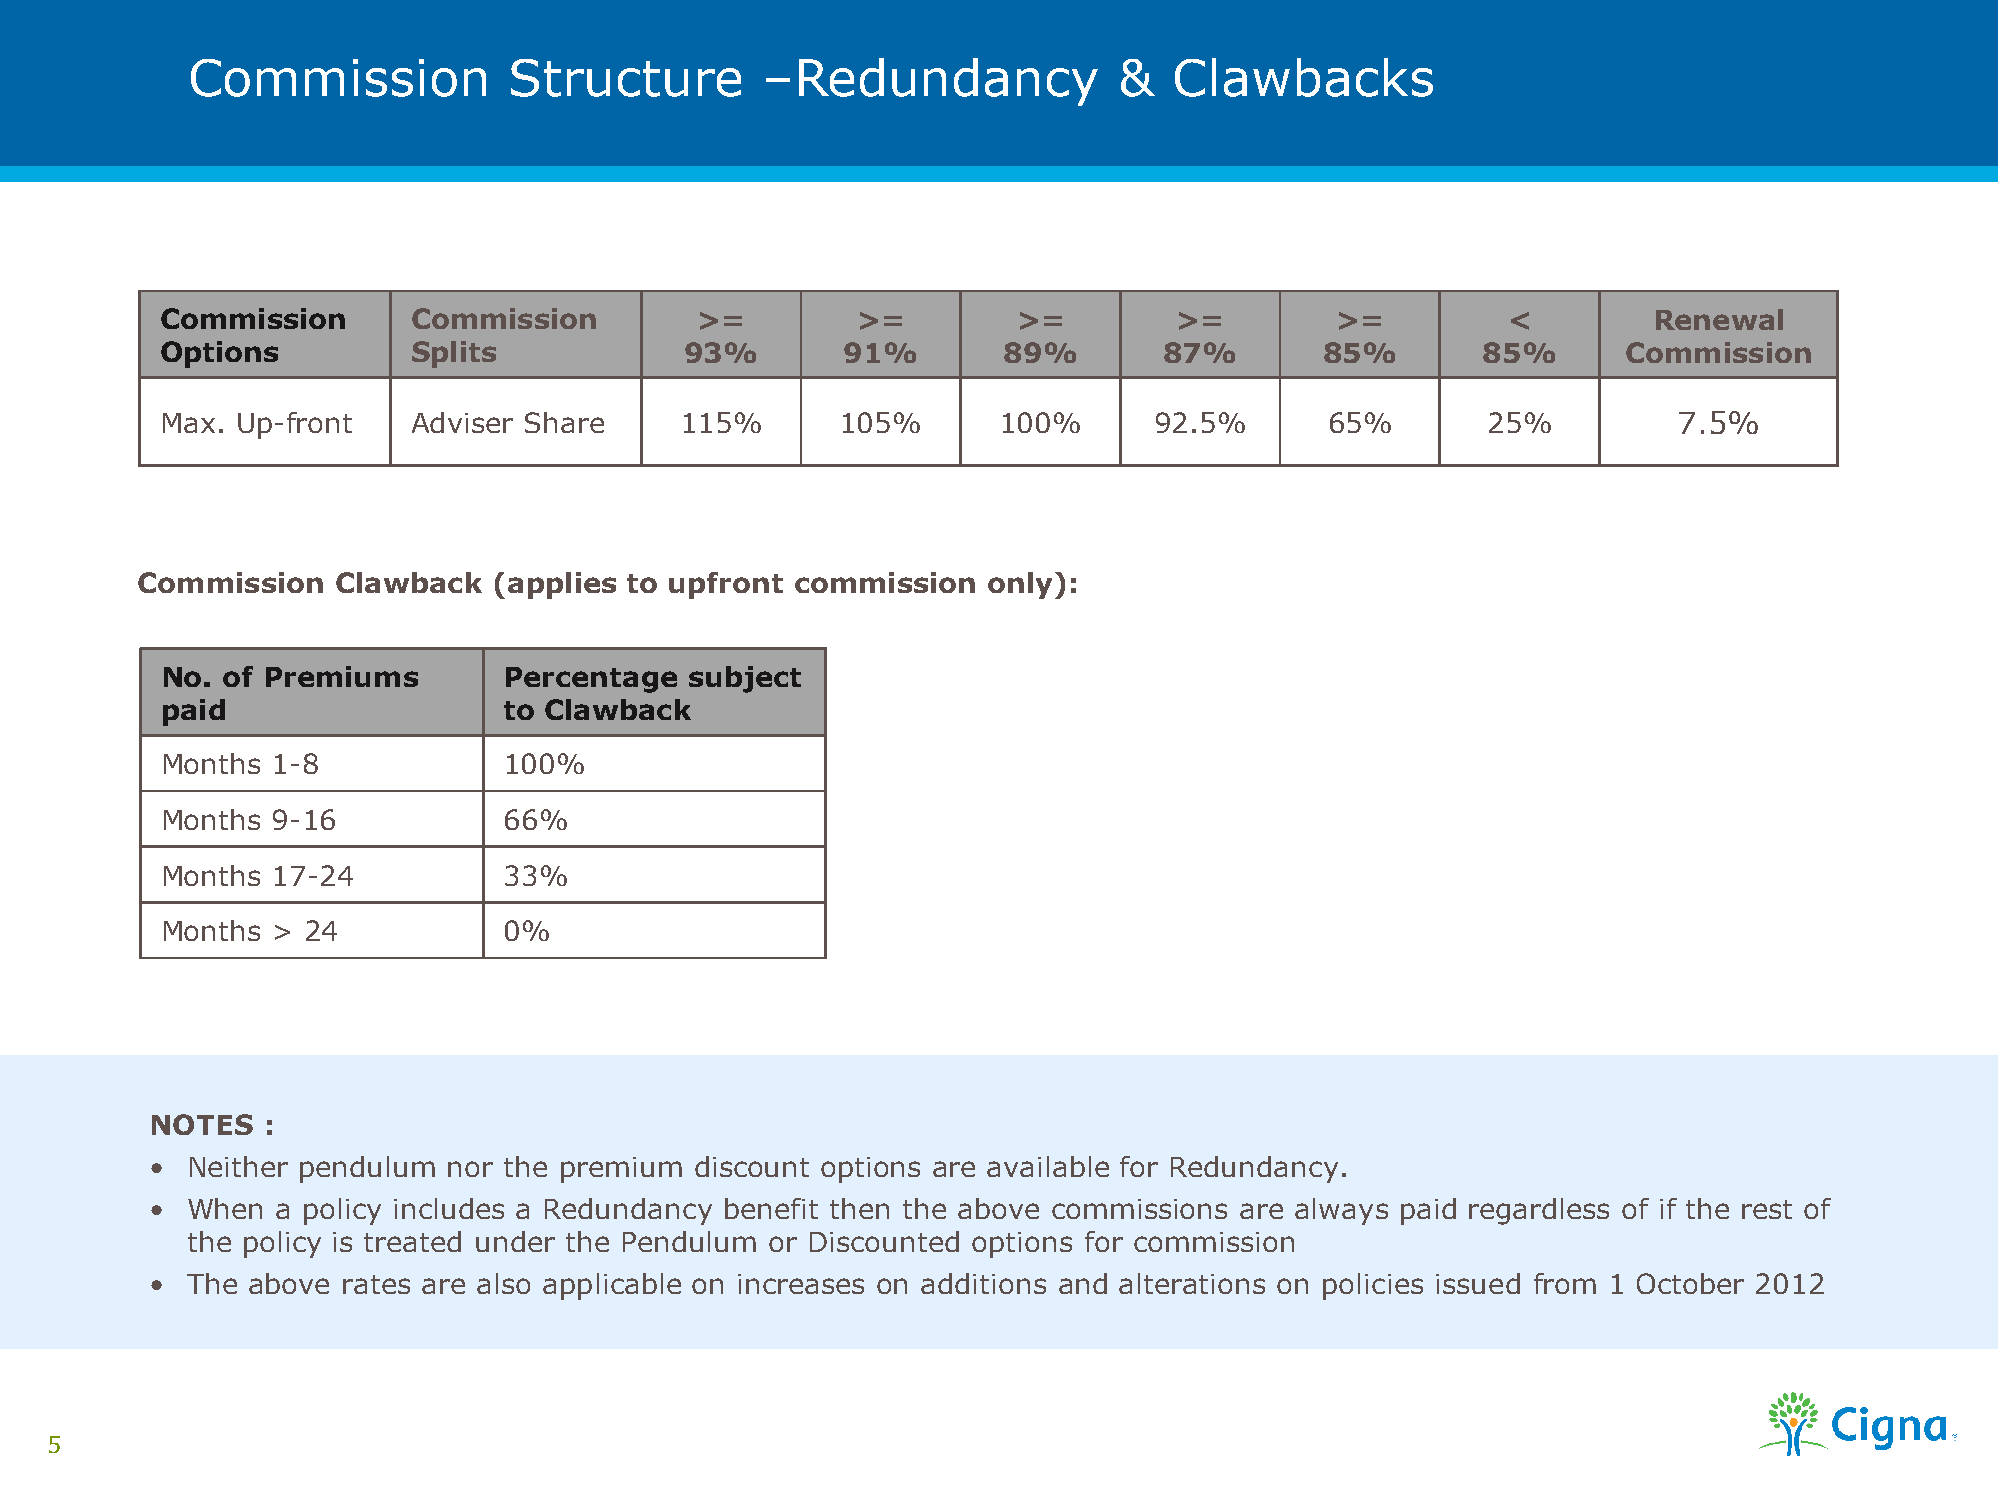  Describe the element at coordinates (1048, 1166) in the screenshot. I see `available` at that location.
